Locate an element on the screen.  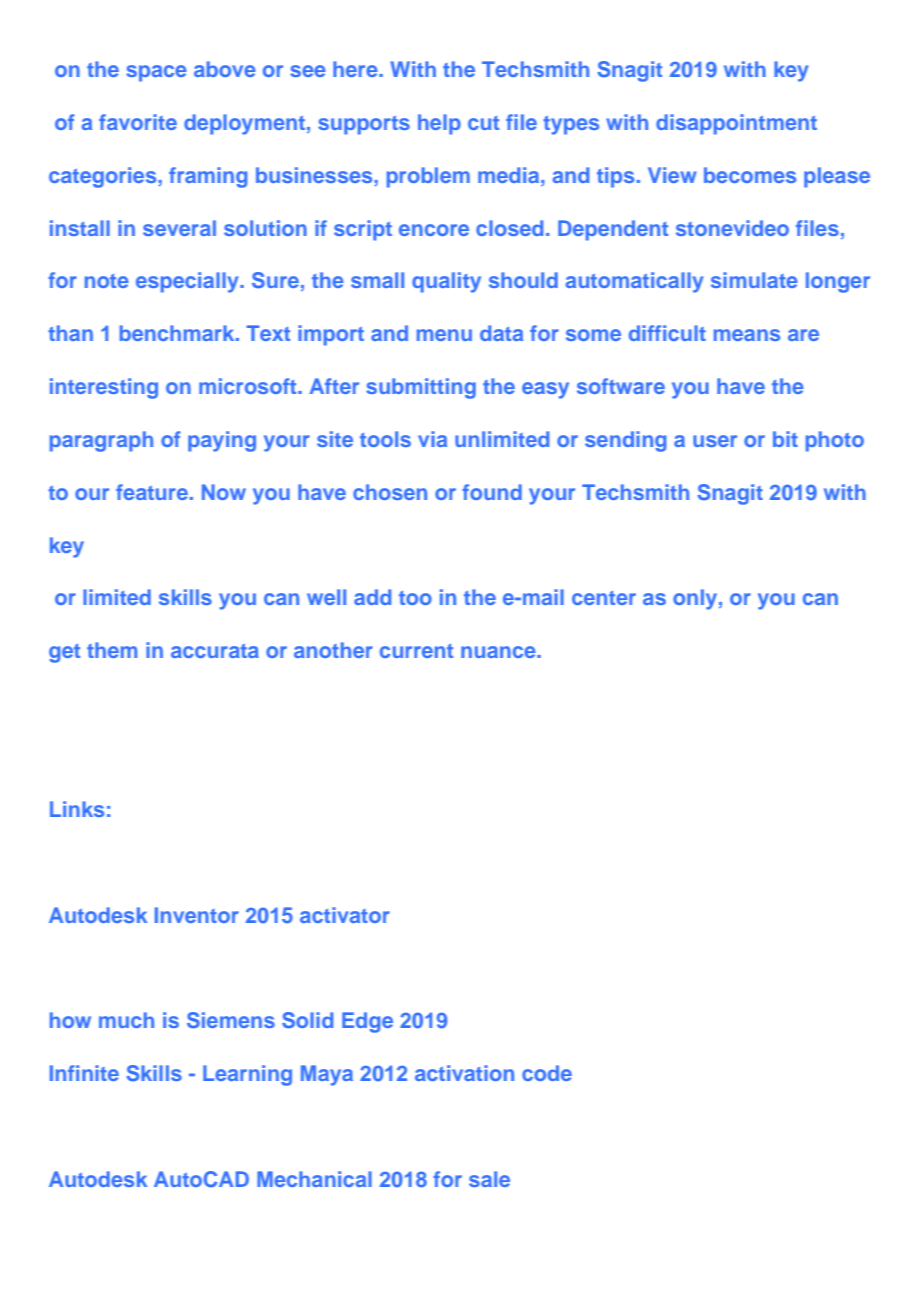
help is located at coordinates (439, 124).
